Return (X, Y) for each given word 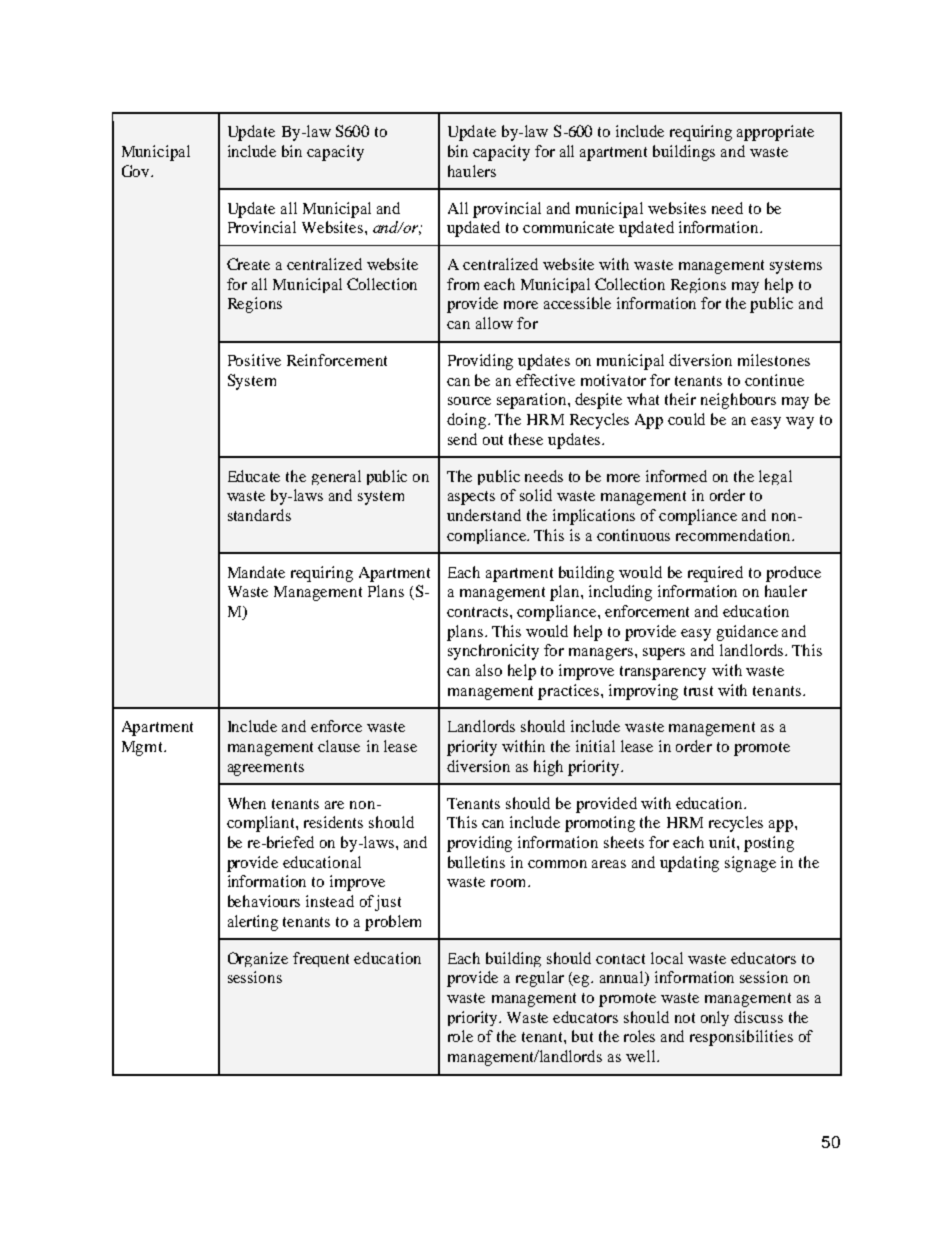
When (247, 803)
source (469, 401)
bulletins (476, 862)
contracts (479, 612)
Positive (254, 360)
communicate (568, 227)
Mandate (256, 572)
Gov (137, 171)
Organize (258, 959)
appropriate (775, 133)
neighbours (738, 401)
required (715, 574)
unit (723, 842)
